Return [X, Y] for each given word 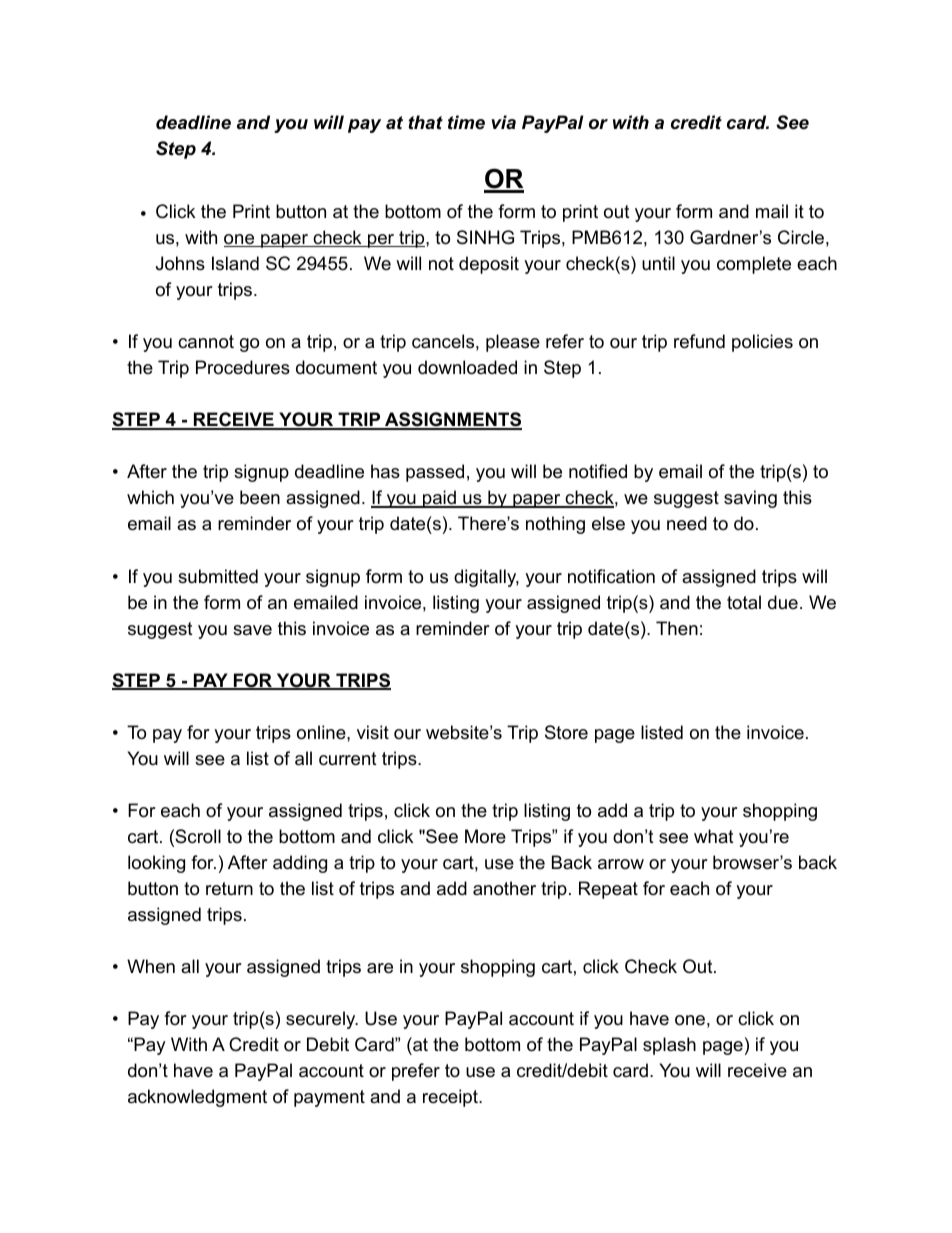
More [485, 836]
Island [235, 263]
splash [669, 1046]
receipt [451, 1098]
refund [699, 341]
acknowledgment [197, 1098]
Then [677, 628]
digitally [486, 578]
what [714, 836]
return [229, 889]
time [466, 122]
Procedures [243, 367]
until [658, 263]
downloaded [467, 367]
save [252, 630]
